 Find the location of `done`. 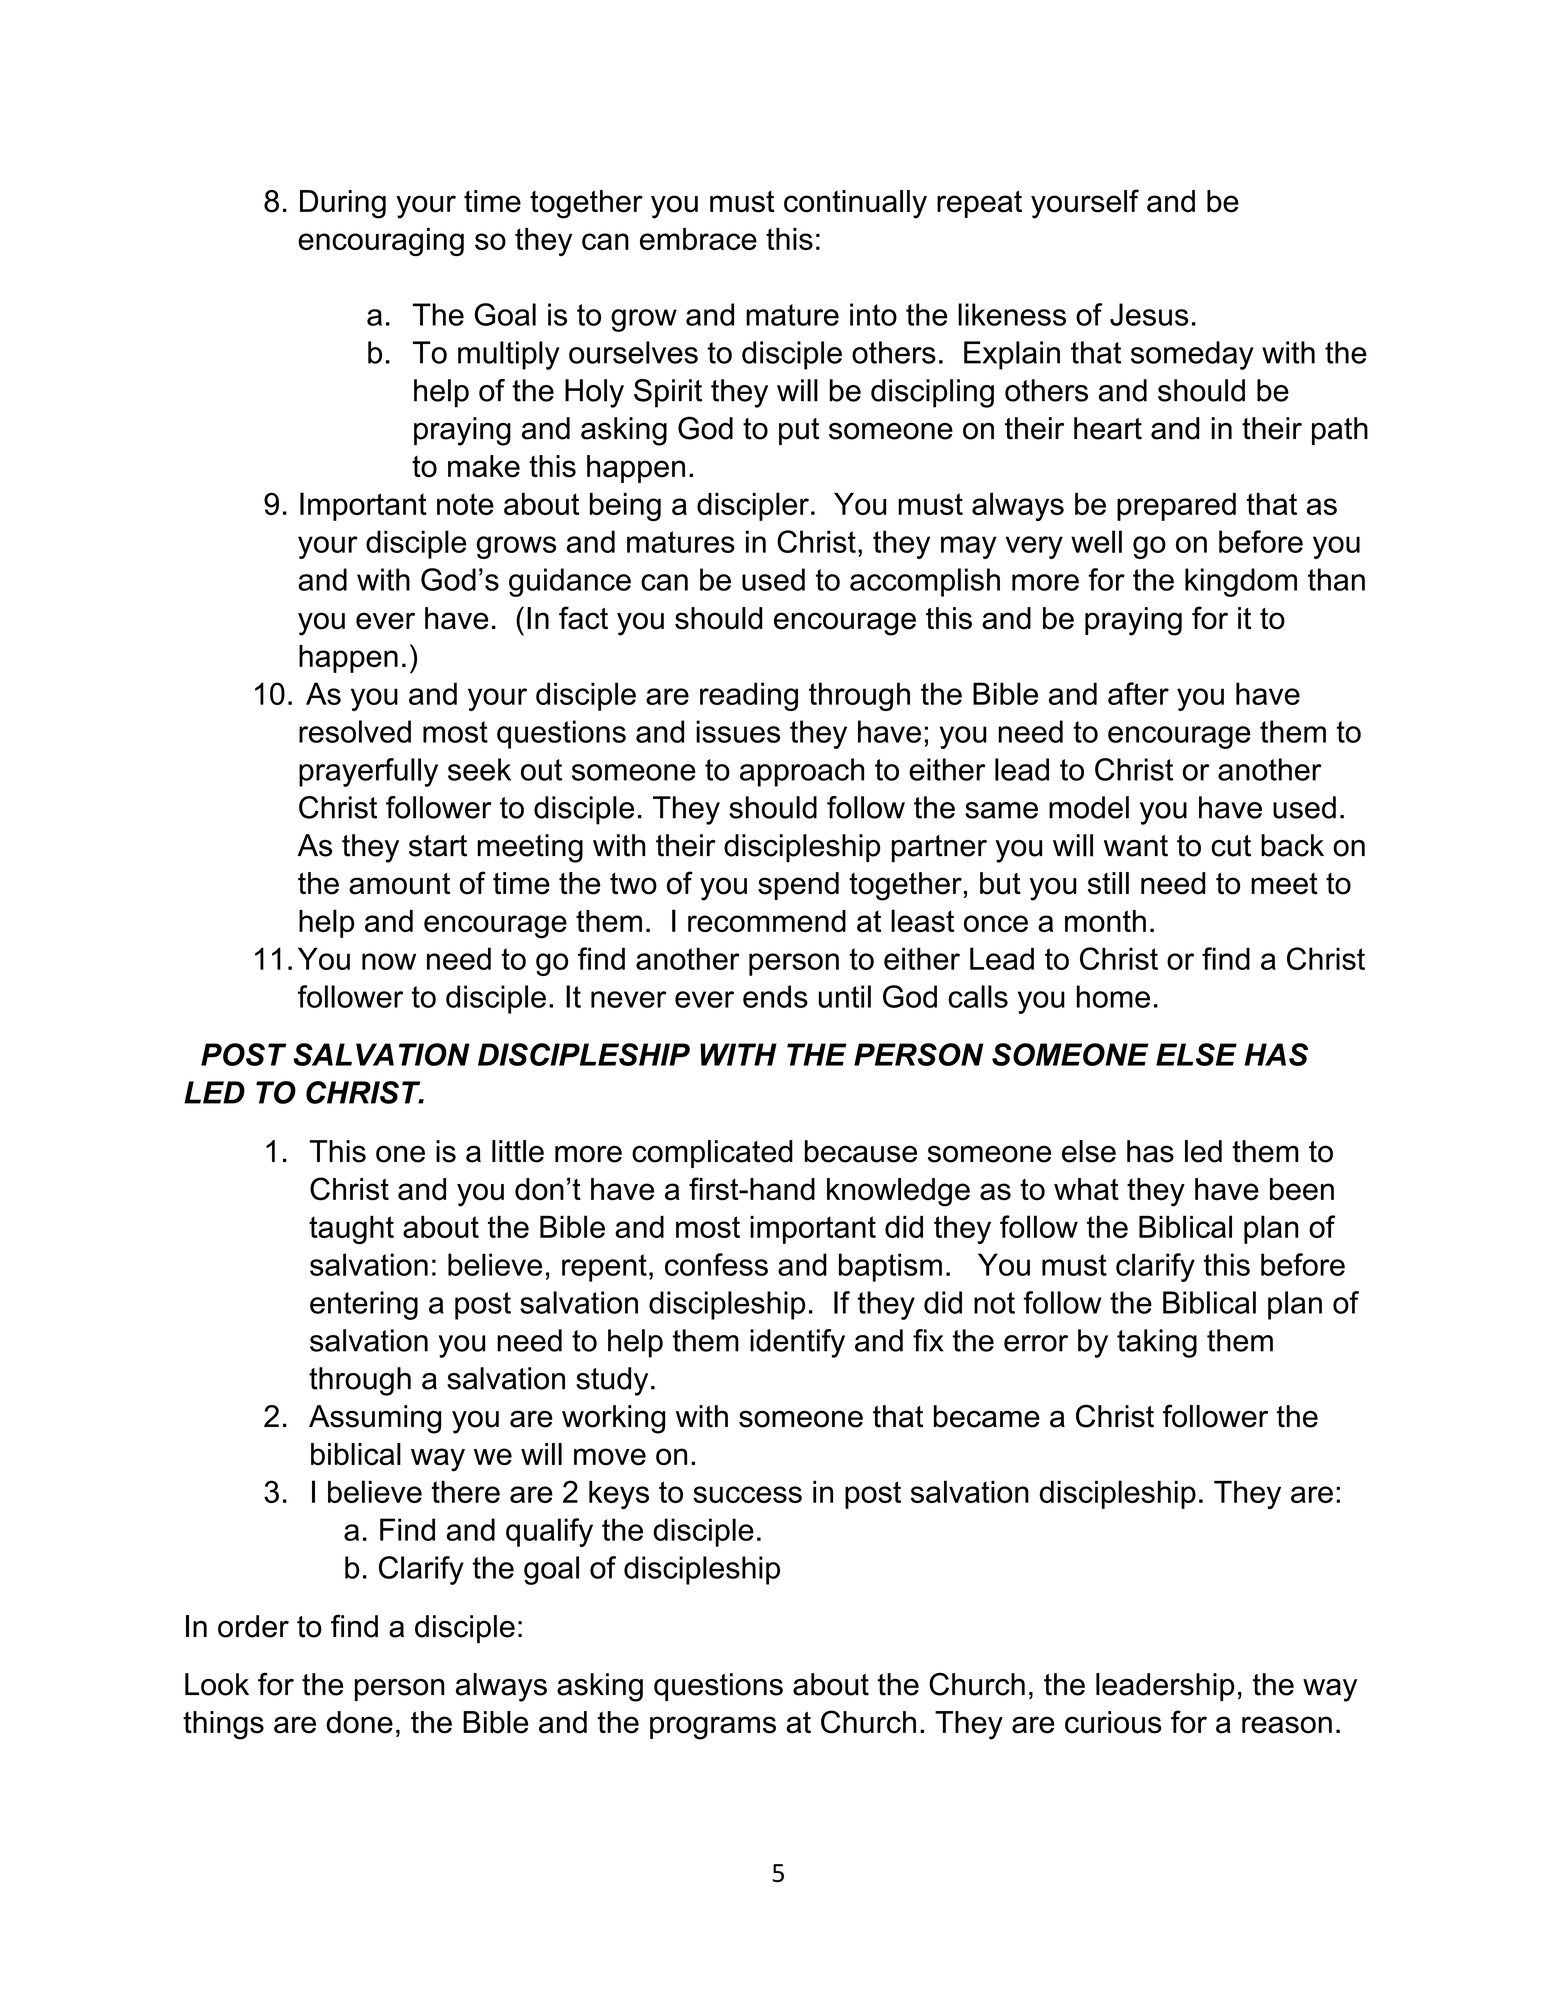

done is located at coordinates (359, 1722).
